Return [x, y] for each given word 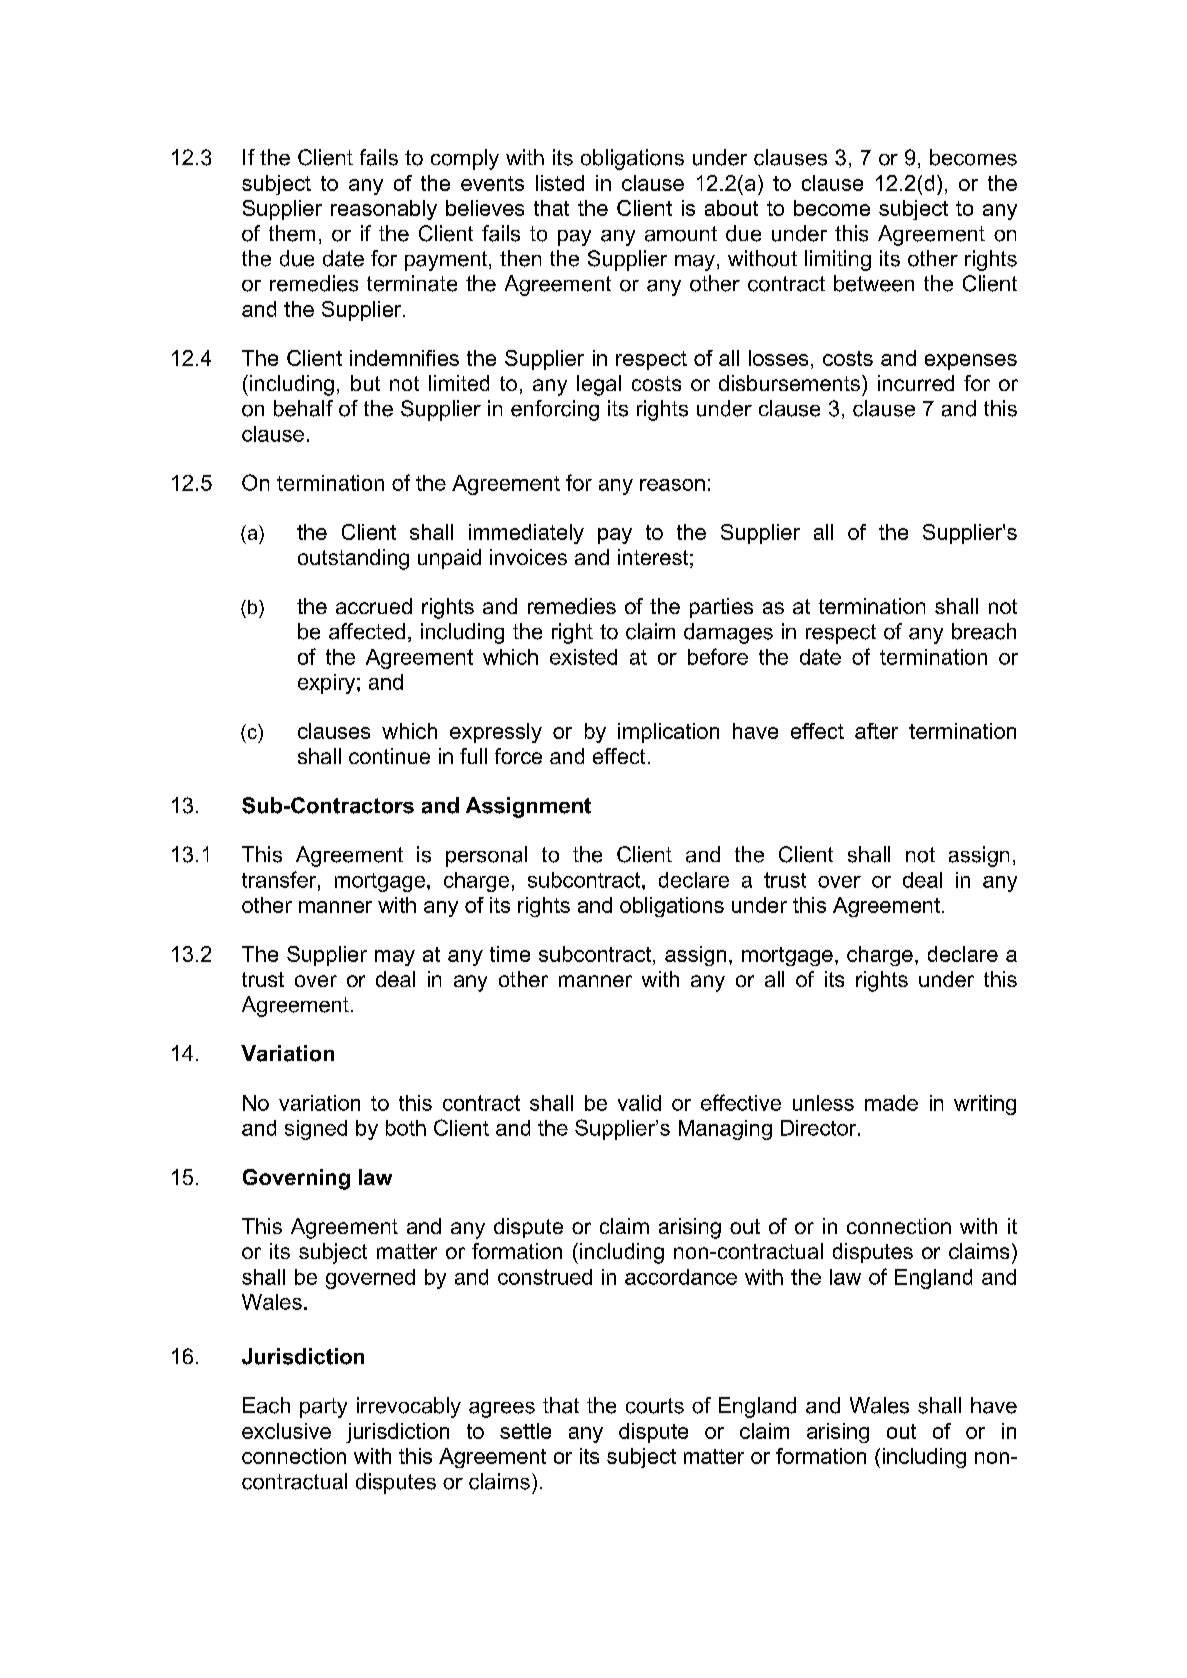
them [292, 233]
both [406, 1128]
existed [583, 657]
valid [639, 1103]
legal [599, 385]
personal [486, 856]
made [891, 1103]
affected [367, 631]
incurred [916, 383]
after [876, 731]
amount [681, 234]
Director [820, 1128]
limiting [838, 260]
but [365, 383]
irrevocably [409, 1407]
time [510, 954]
